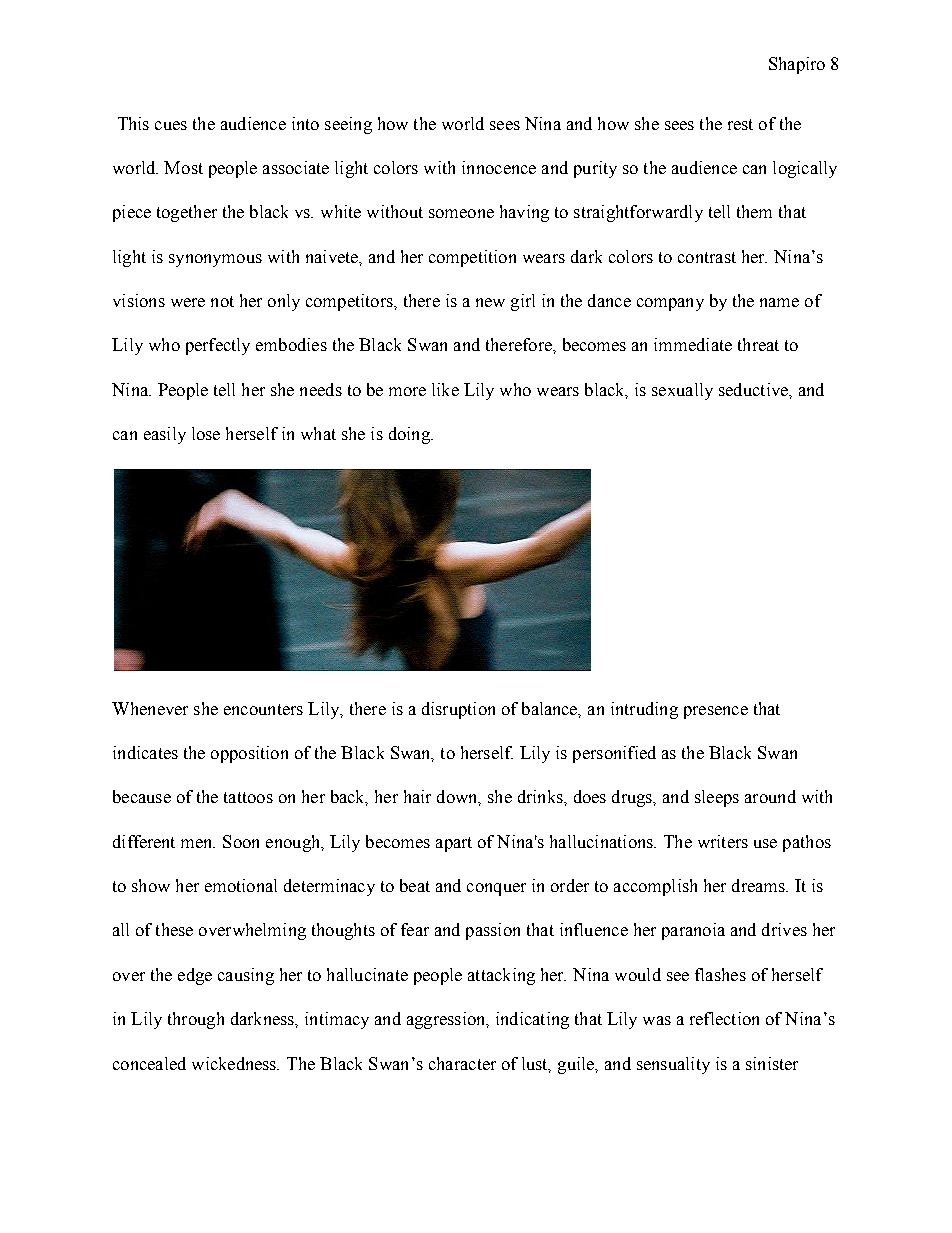 This screenshot has height=1233, width=952. What do you see at coordinates (248, 797) in the screenshot?
I see `tattoos` at bounding box center [248, 797].
